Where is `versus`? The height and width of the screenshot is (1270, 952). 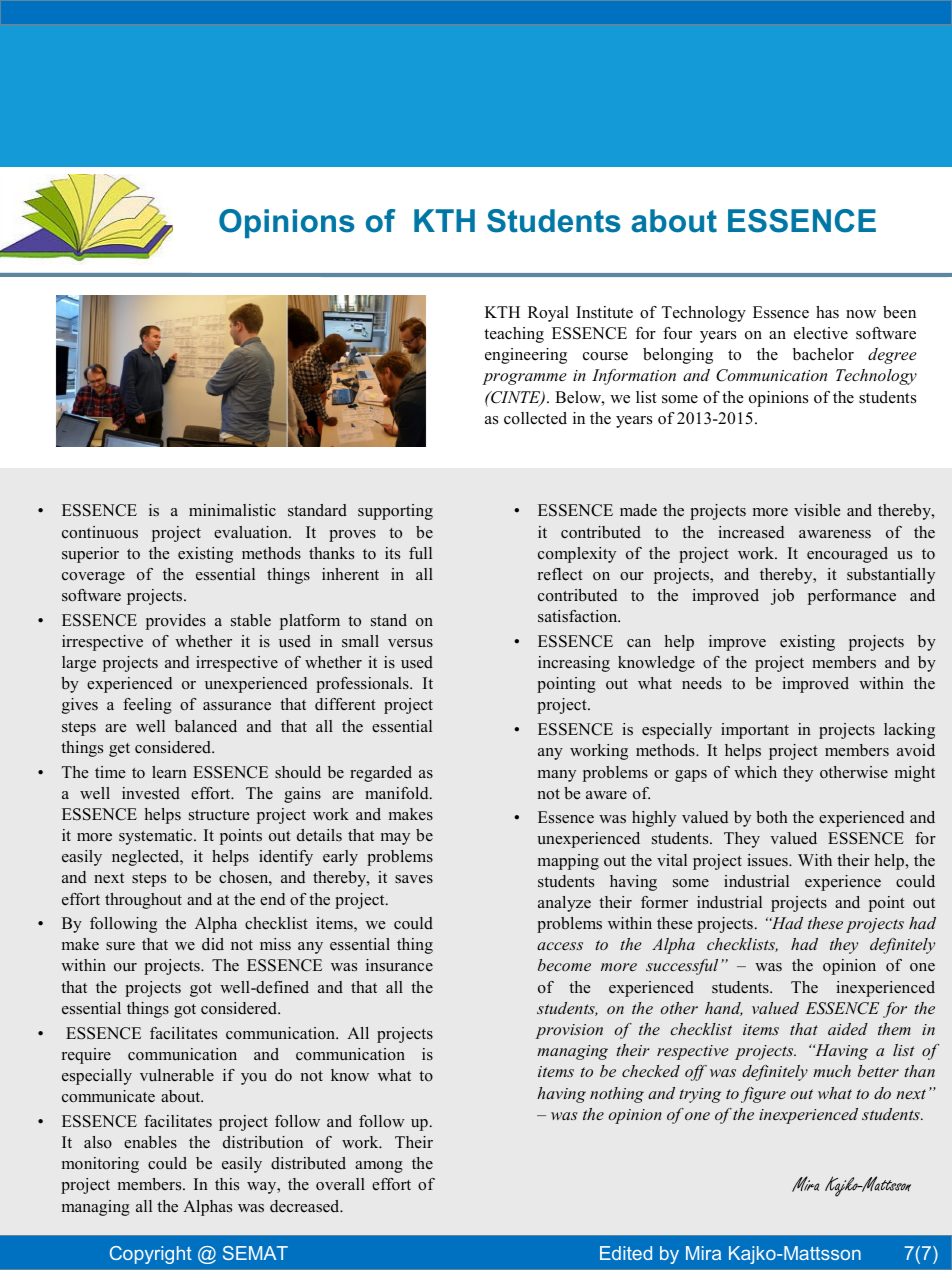 versus is located at coordinates (410, 643).
